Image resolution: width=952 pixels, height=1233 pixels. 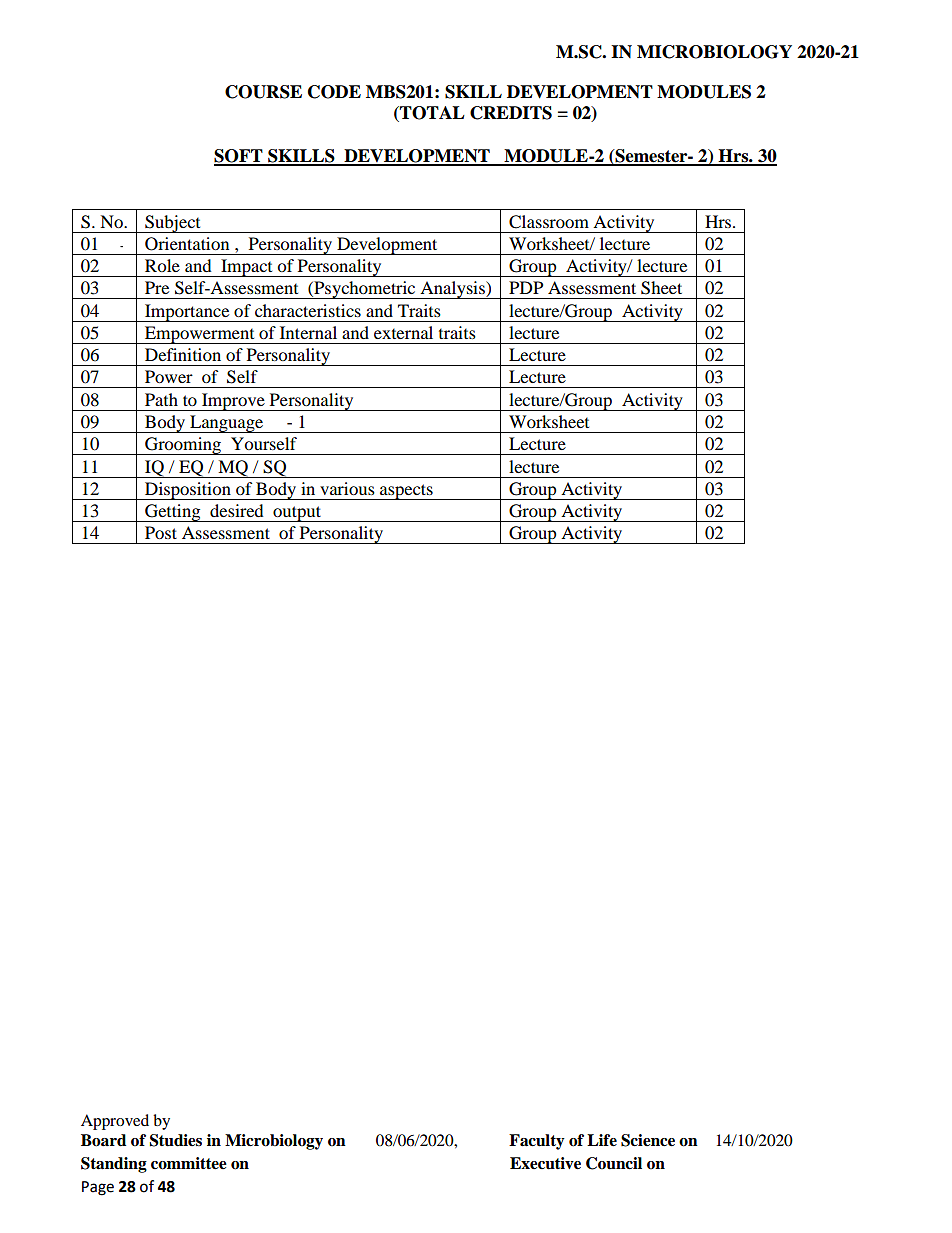 What do you see at coordinates (176, 1140) in the screenshot?
I see `Studies` at bounding box center [176, 1140].
